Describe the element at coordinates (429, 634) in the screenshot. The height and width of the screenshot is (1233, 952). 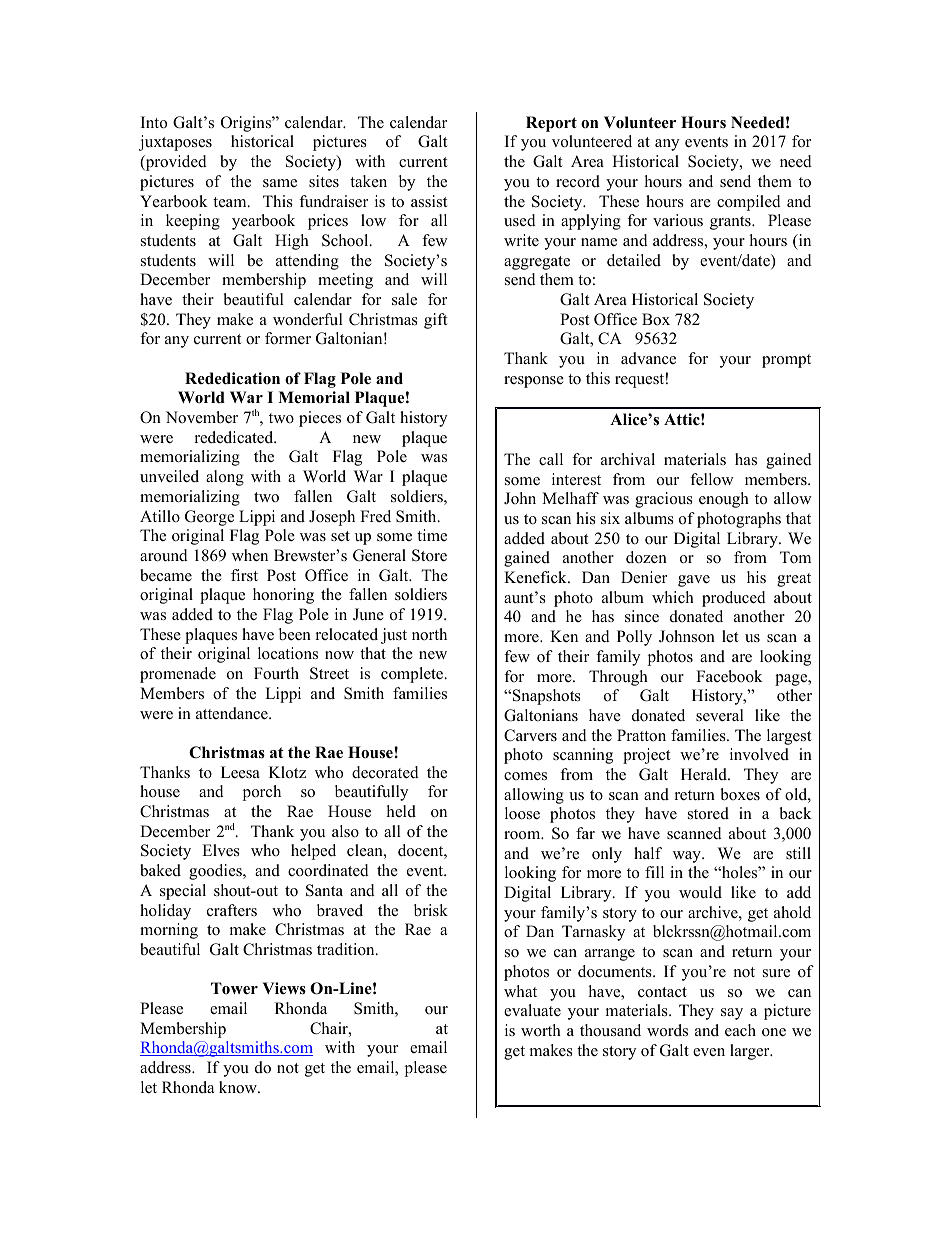
I see `north` at that location.
